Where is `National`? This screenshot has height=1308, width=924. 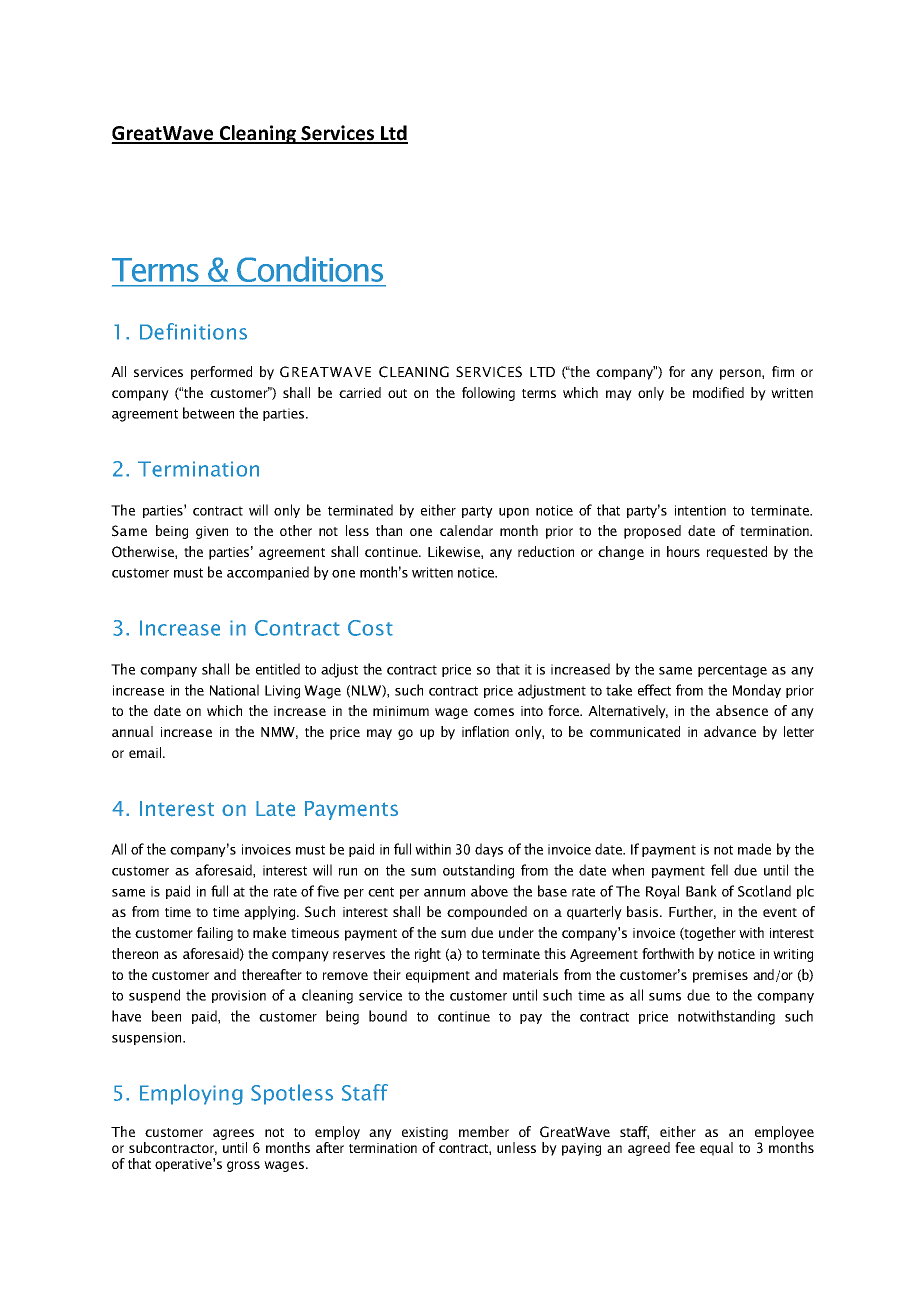
National is located at coordinates (234, 690).
